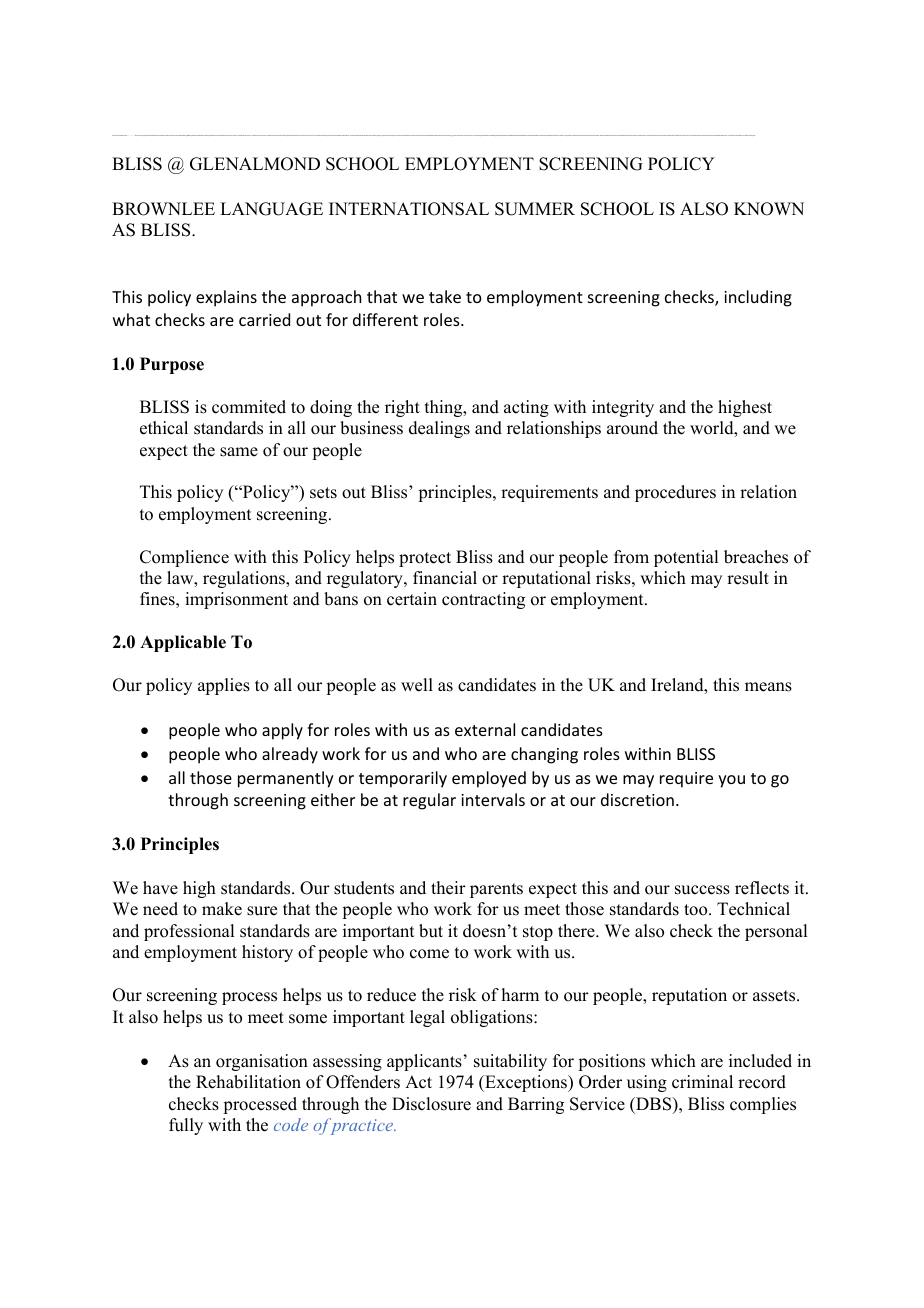 Image resolution: width=924 pixels, height=1308 pixels. Describe the element at coordinates (417, 685) in the page. I see `well` at that location.
